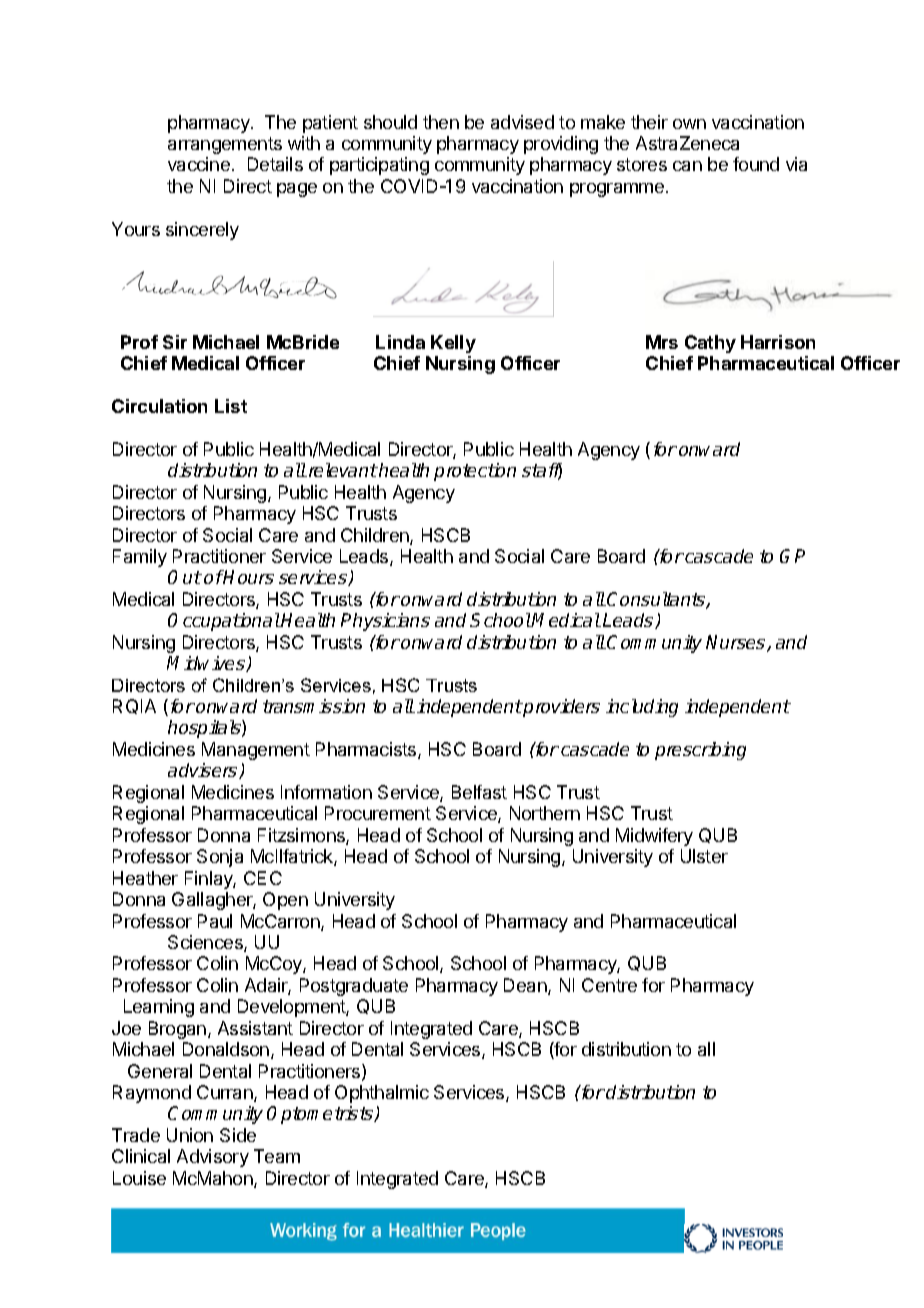 The height and width of the page is (1308, 924). I want to click on Physicians, so click(385, 622).
